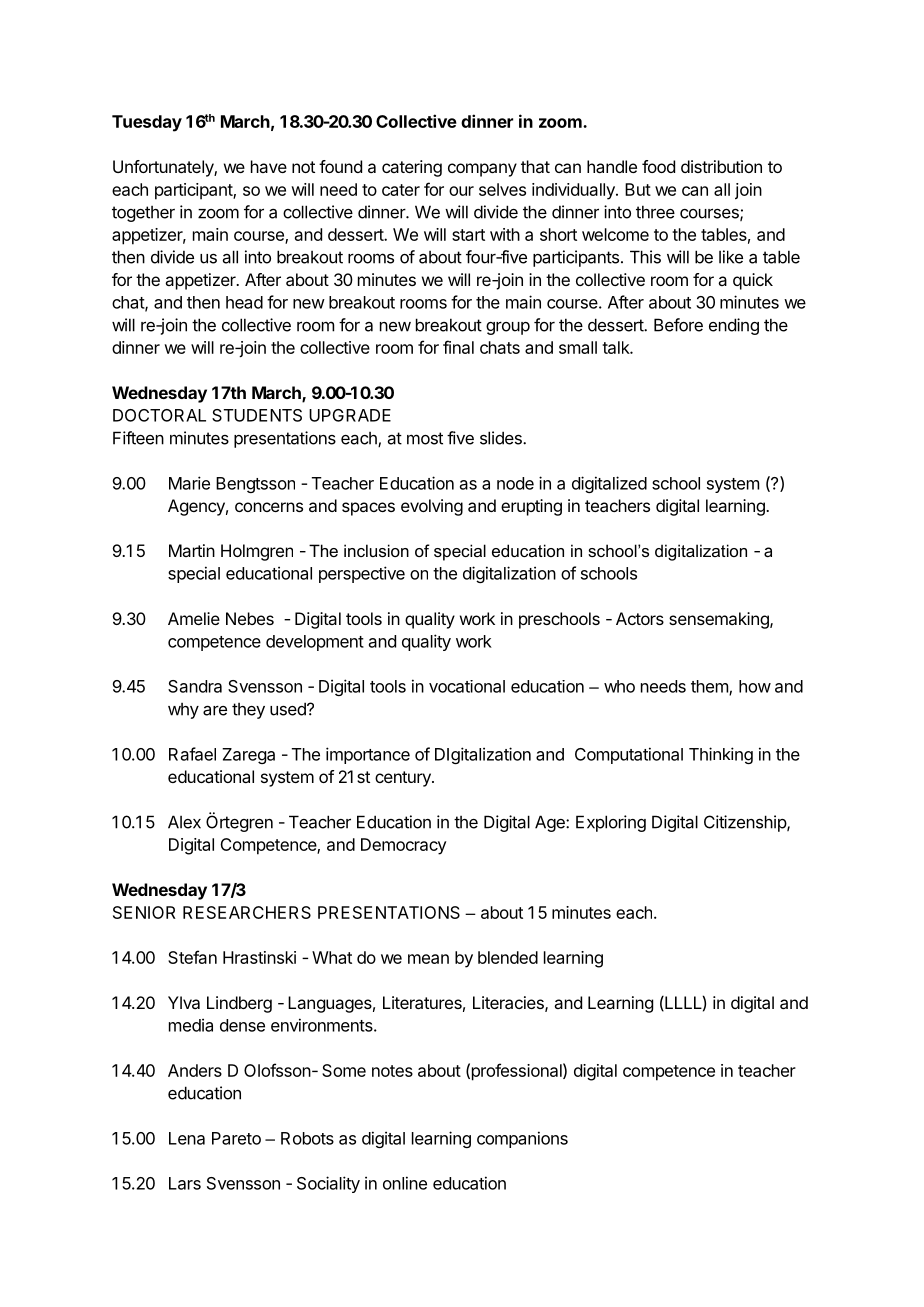  What do you see at coordinates (195, 686) in the screenshot?
I see `Sandra` at bounding box center [195, 686].
